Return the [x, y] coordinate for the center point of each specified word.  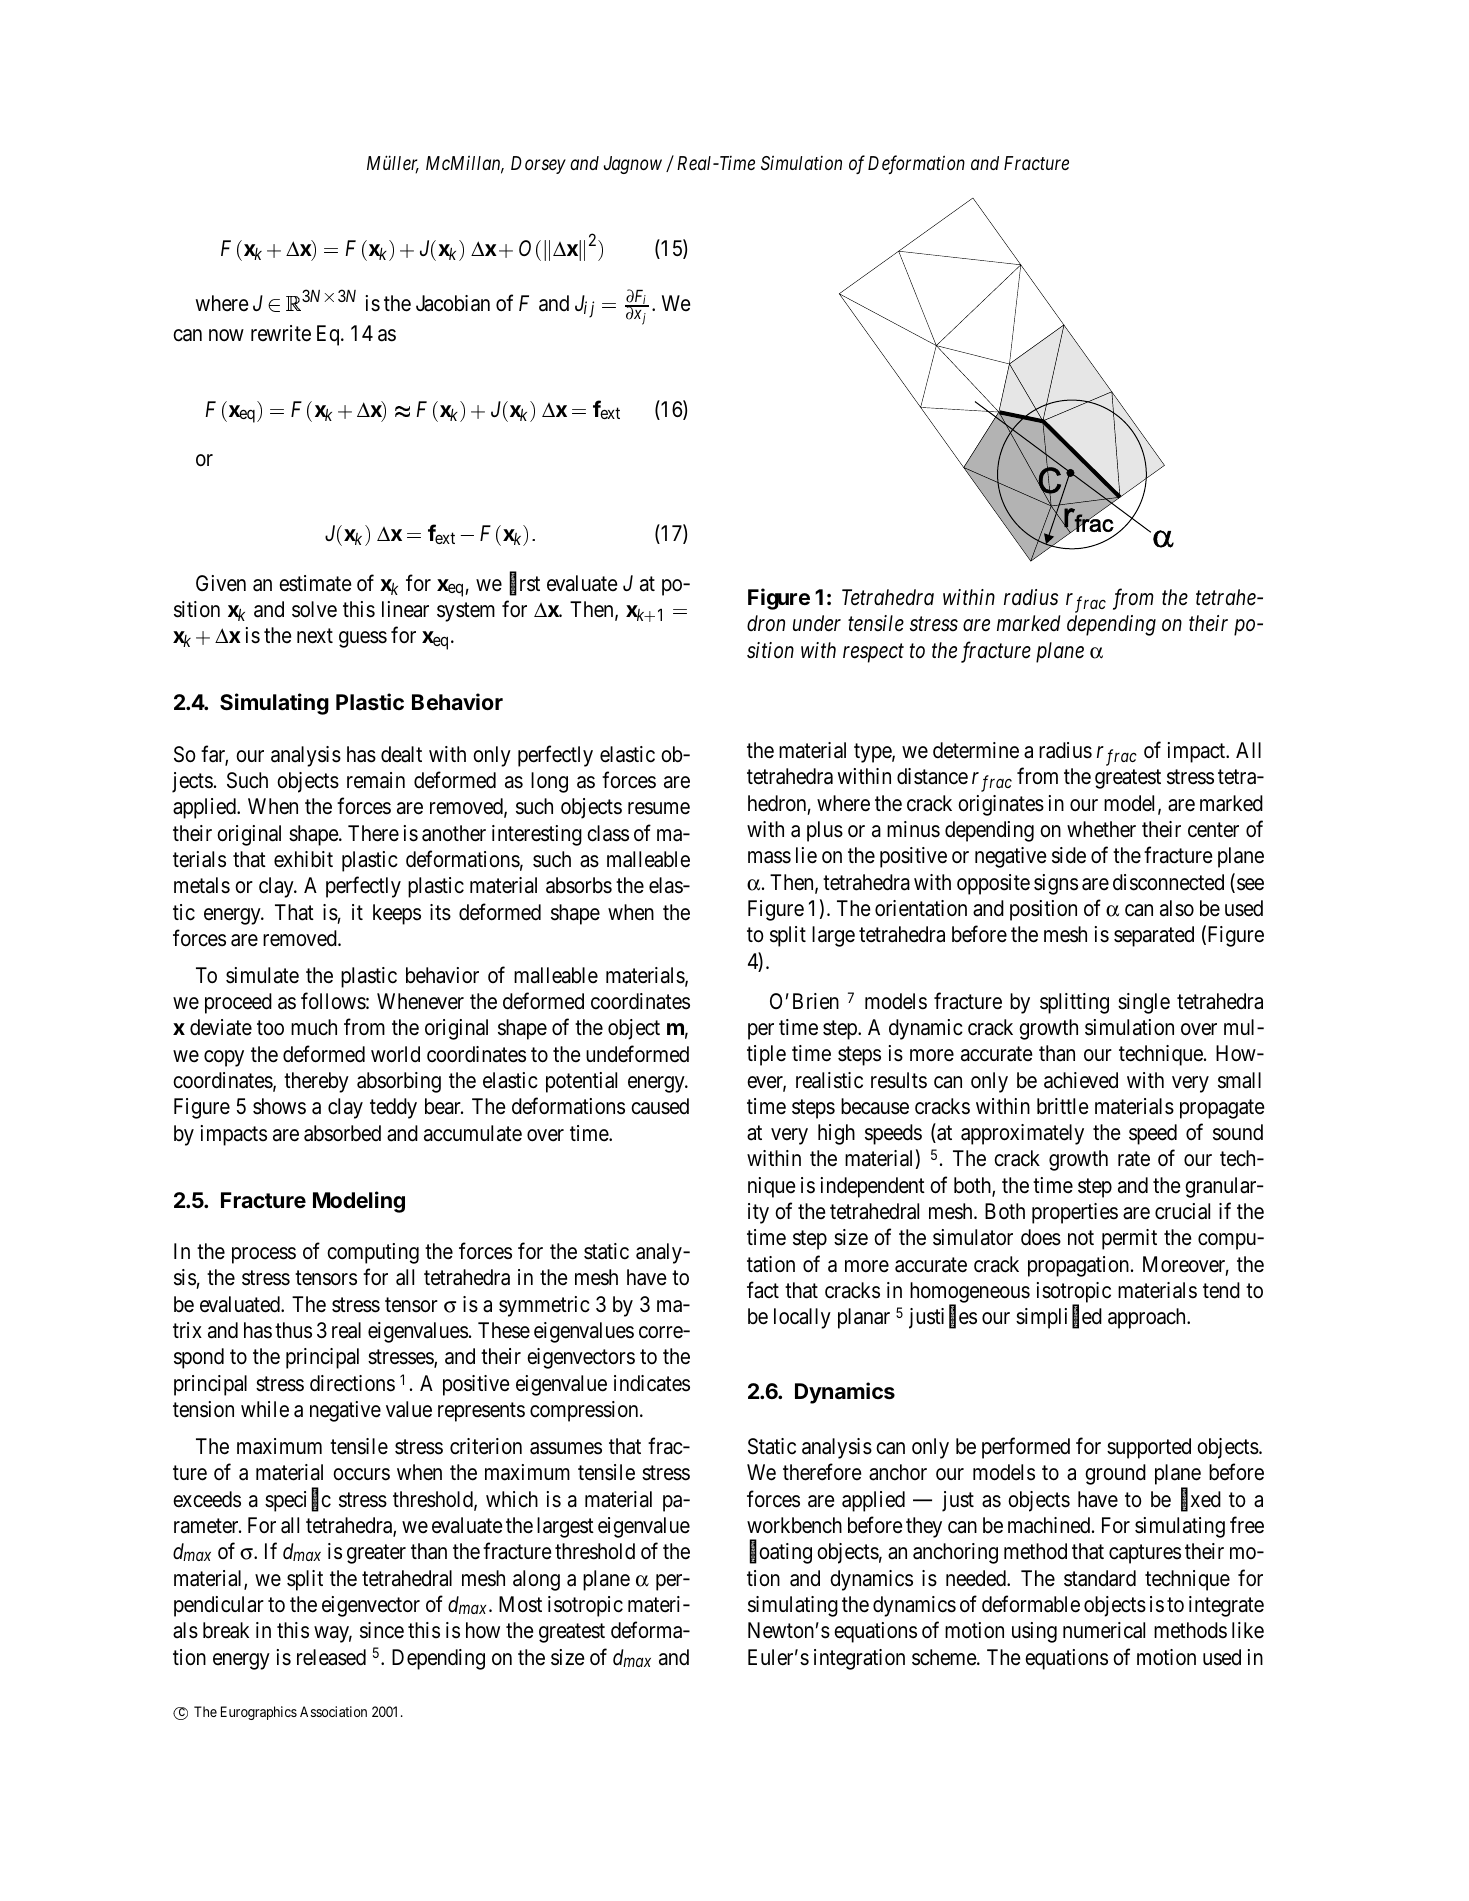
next [315, 636]
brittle [1062, 1106]
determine [976, 750]
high [836, 1134]
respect [873, 653]
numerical [1104, 1630]
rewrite [281, 333]
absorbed [342, 1133]
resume [659, 809]
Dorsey [538, 165]
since [382, 1630]
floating [781, 1553]
